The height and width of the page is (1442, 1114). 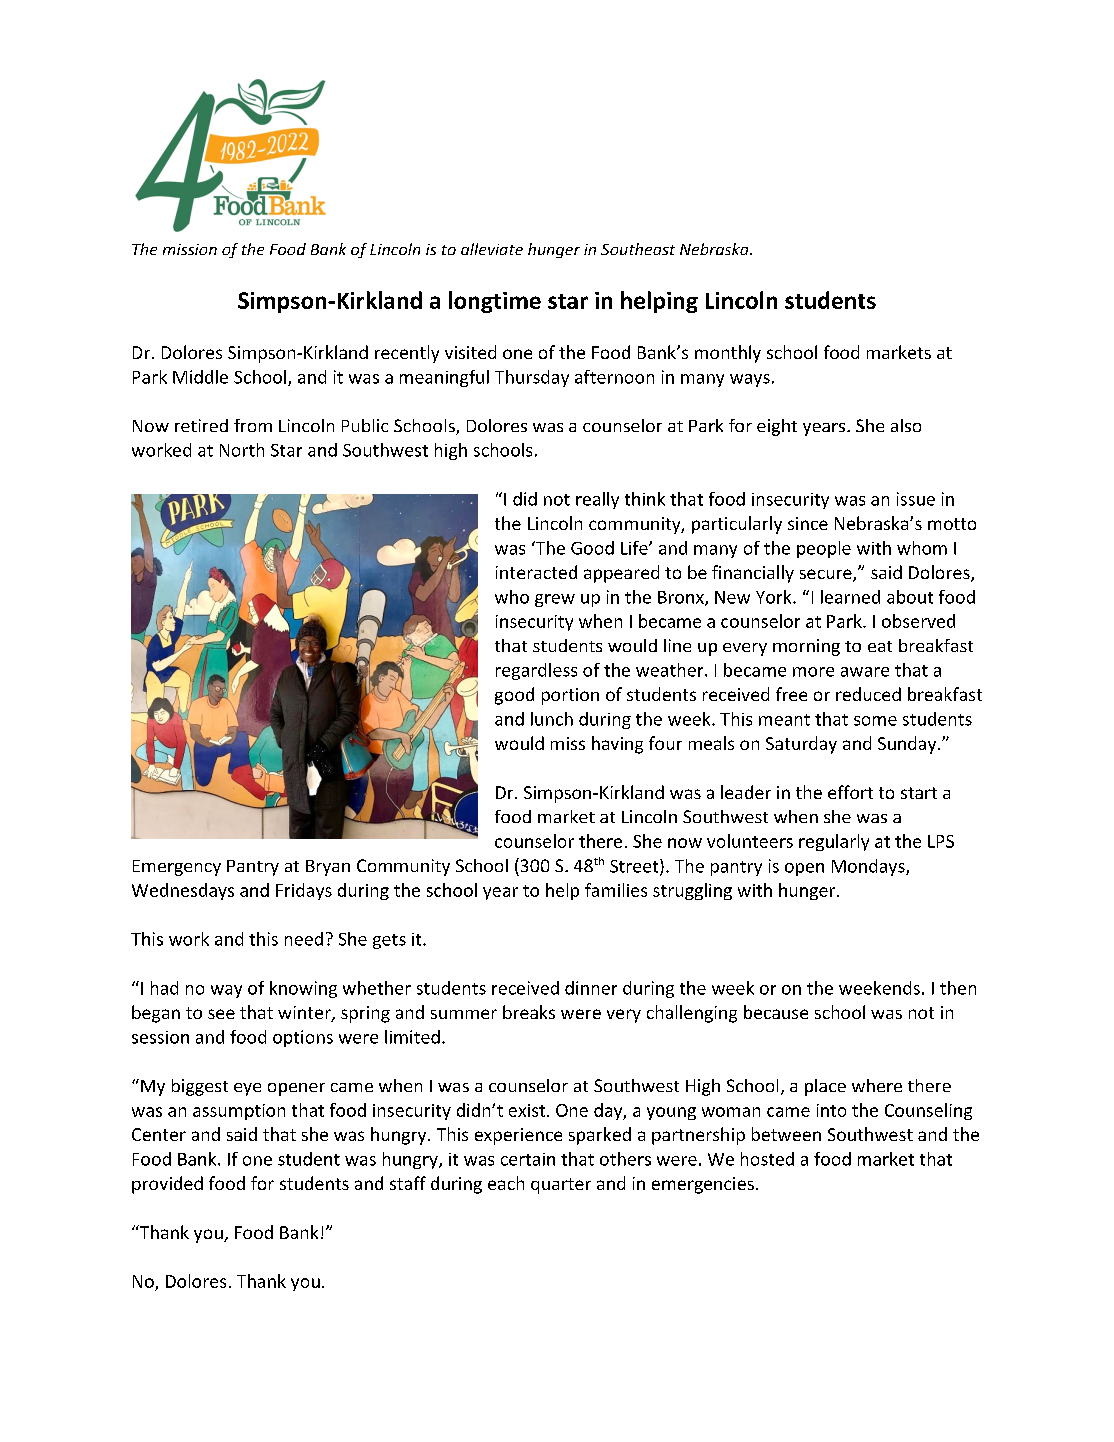 I want to click on some, so click(x=875, y=721).
